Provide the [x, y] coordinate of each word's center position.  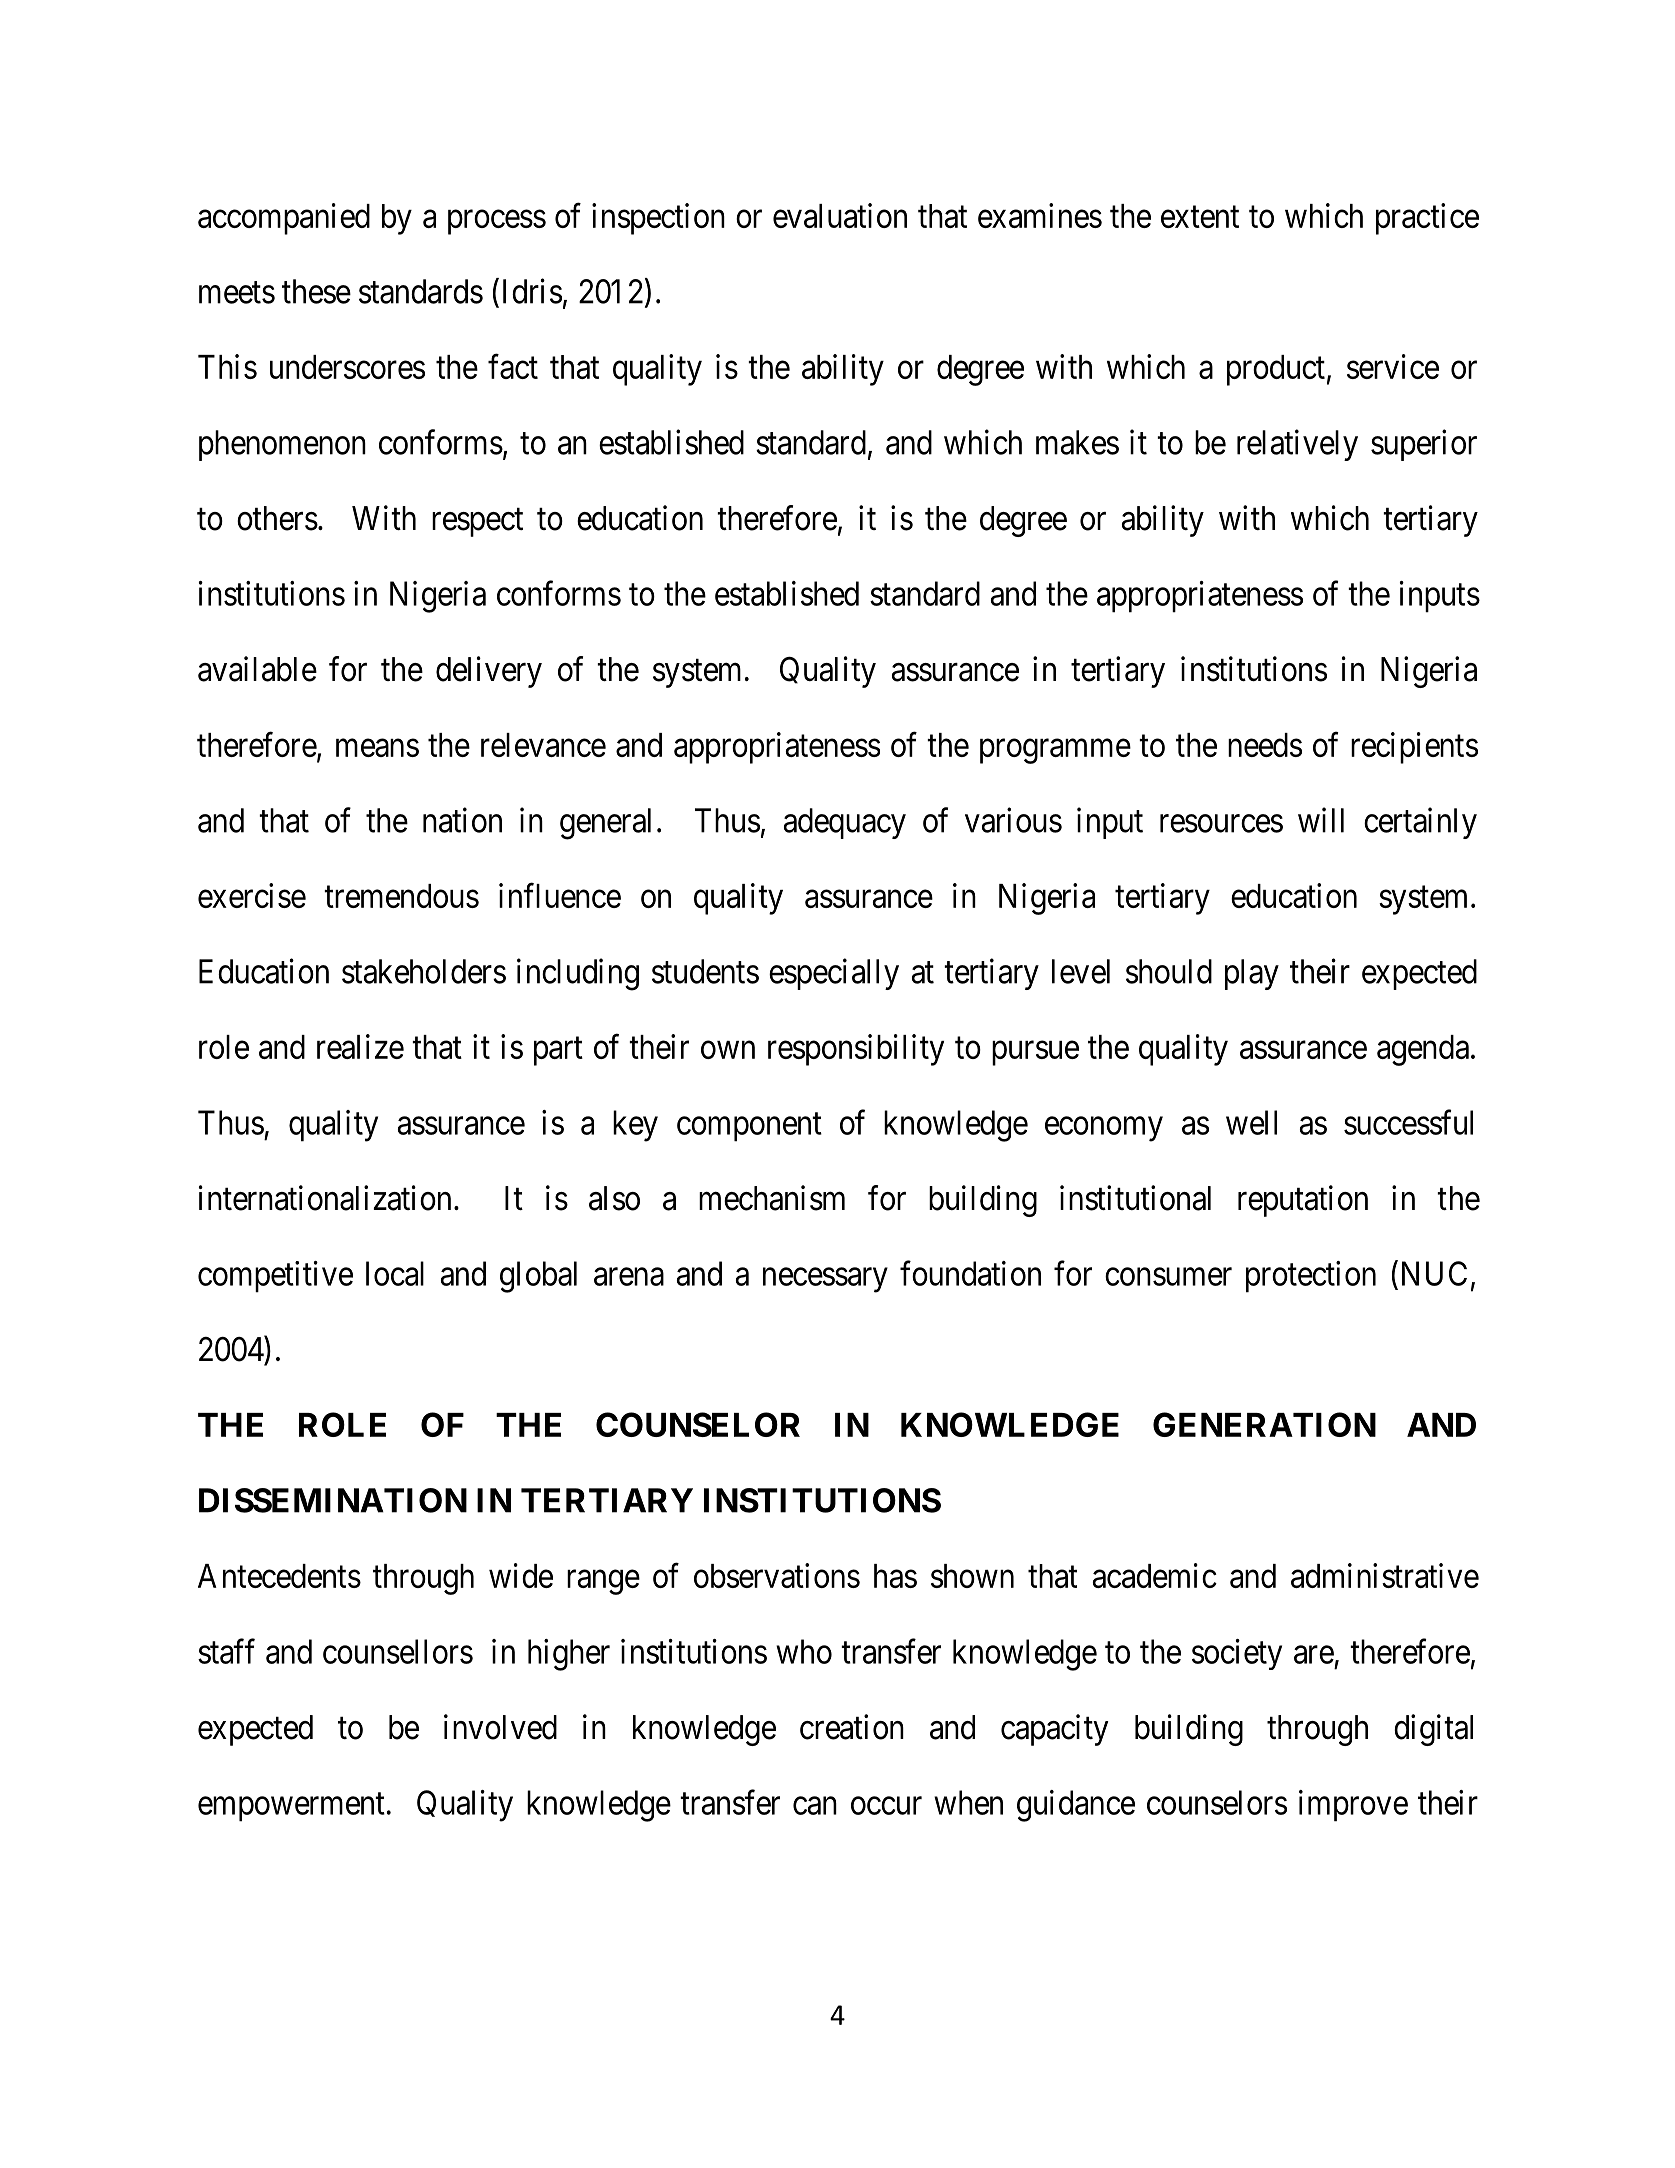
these [316, 291]
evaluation [840, 215]
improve [1353, 1806]
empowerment [291, 1807]
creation [852, 1727]
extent [1200, 217]
